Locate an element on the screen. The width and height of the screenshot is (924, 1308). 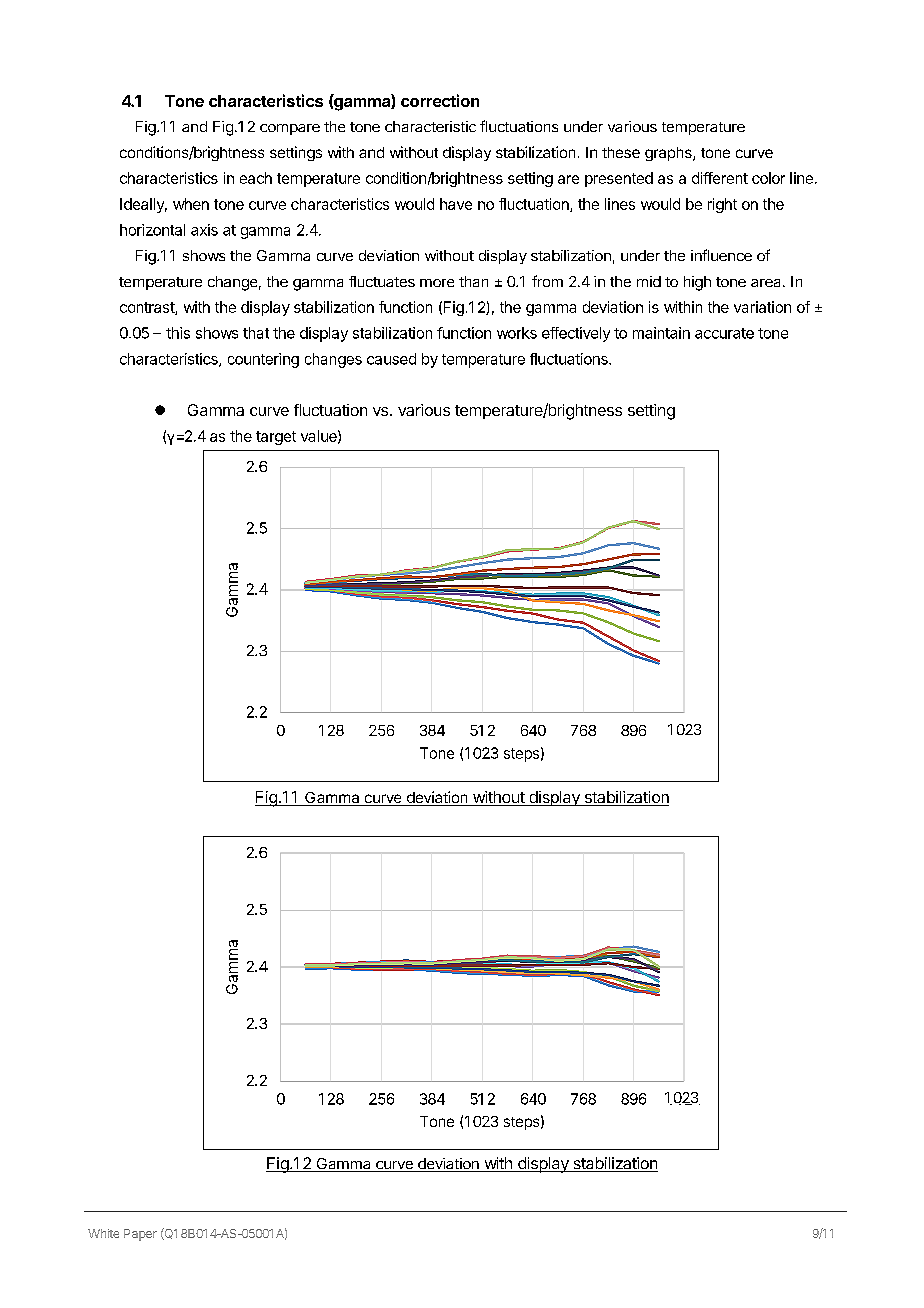
when is located at coordinates (191, 204).
